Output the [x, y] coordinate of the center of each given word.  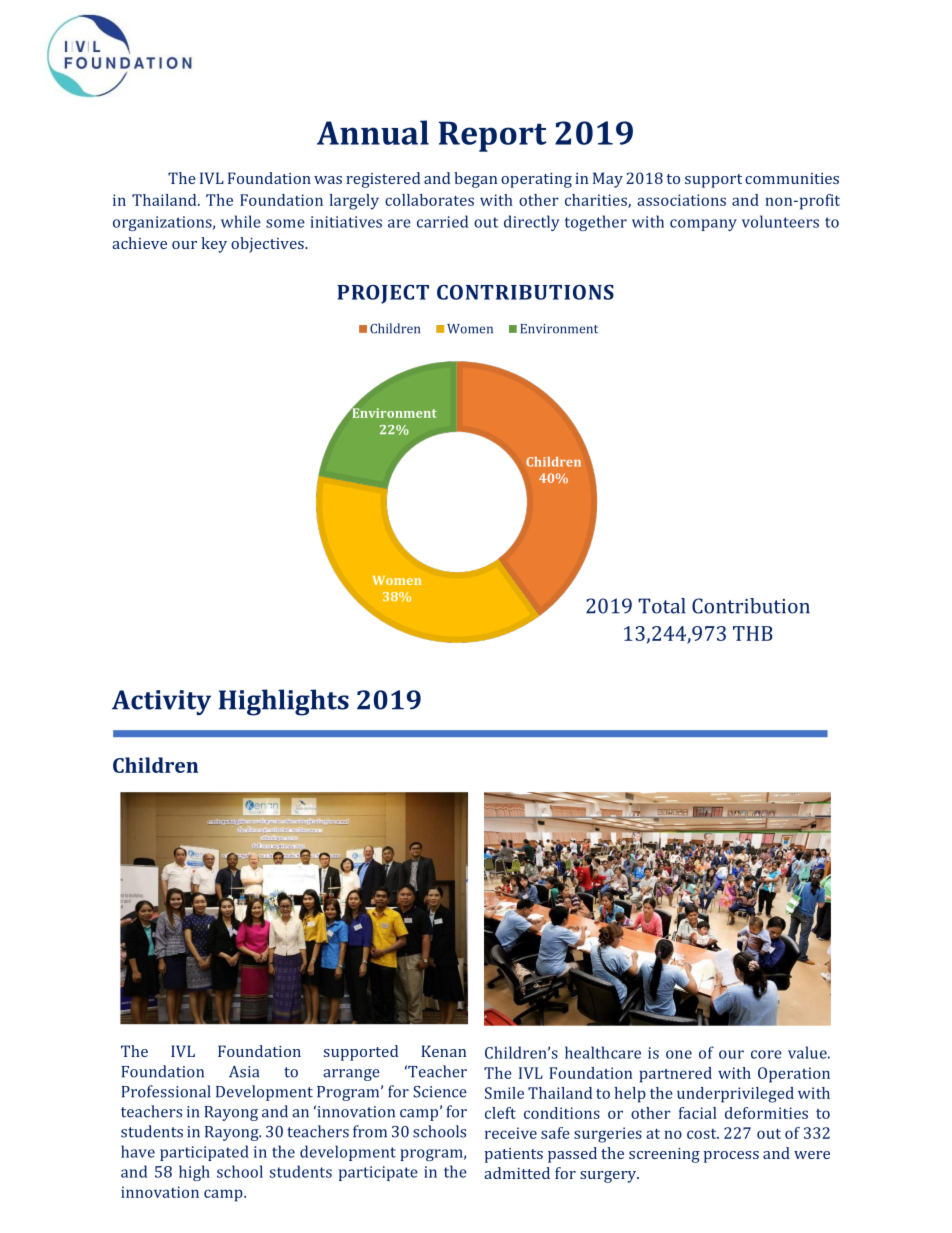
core [766, 1054]
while [241, 221]
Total [661, 606]
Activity [161, 702]
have [138, 1151]
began [475, 180]
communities [792, 178]
